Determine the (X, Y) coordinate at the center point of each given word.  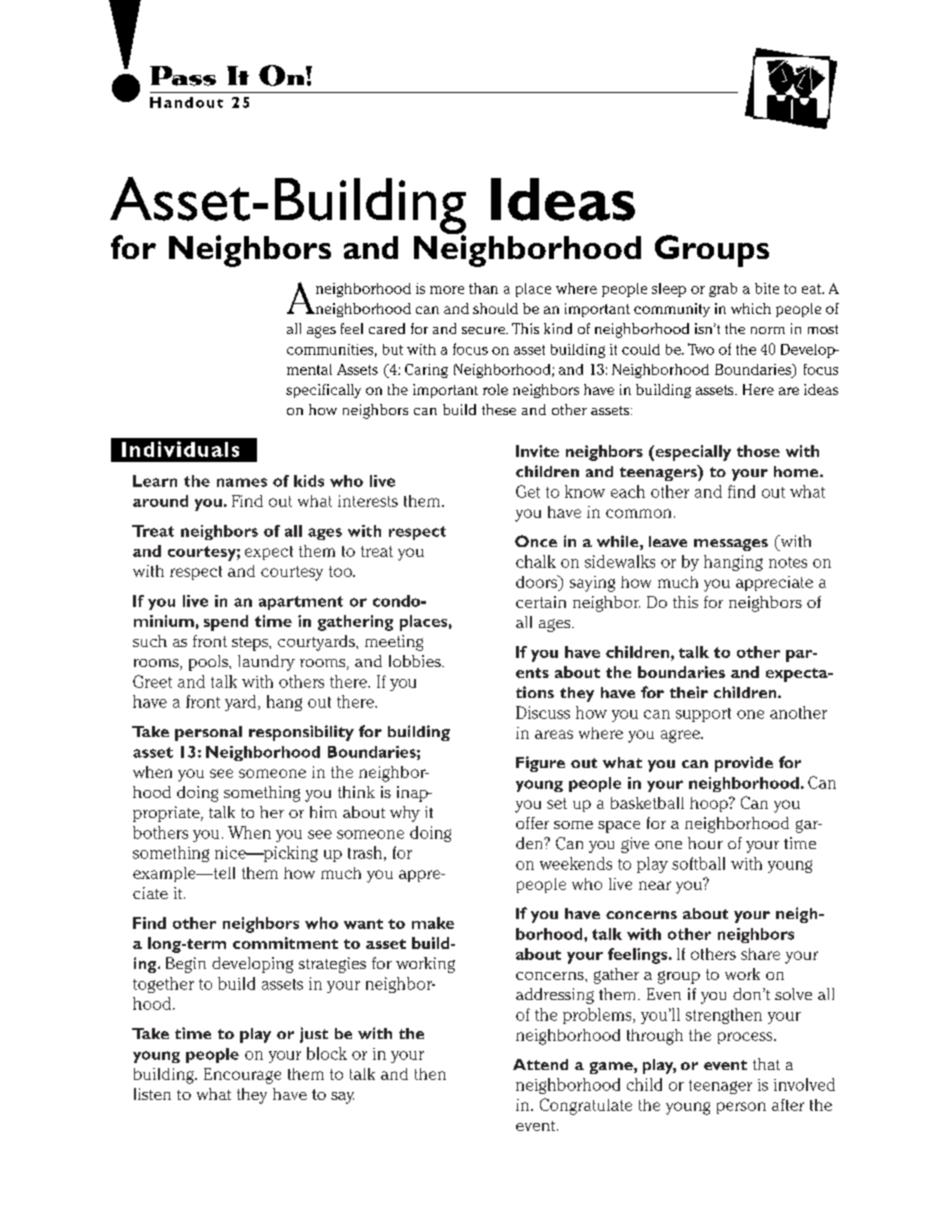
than (483, 288)
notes (788, 562)
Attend (540, 1064)
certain (541, 602)
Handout (186, 102)
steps (251, 644)
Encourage (242, 1076)
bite (767, 288)
